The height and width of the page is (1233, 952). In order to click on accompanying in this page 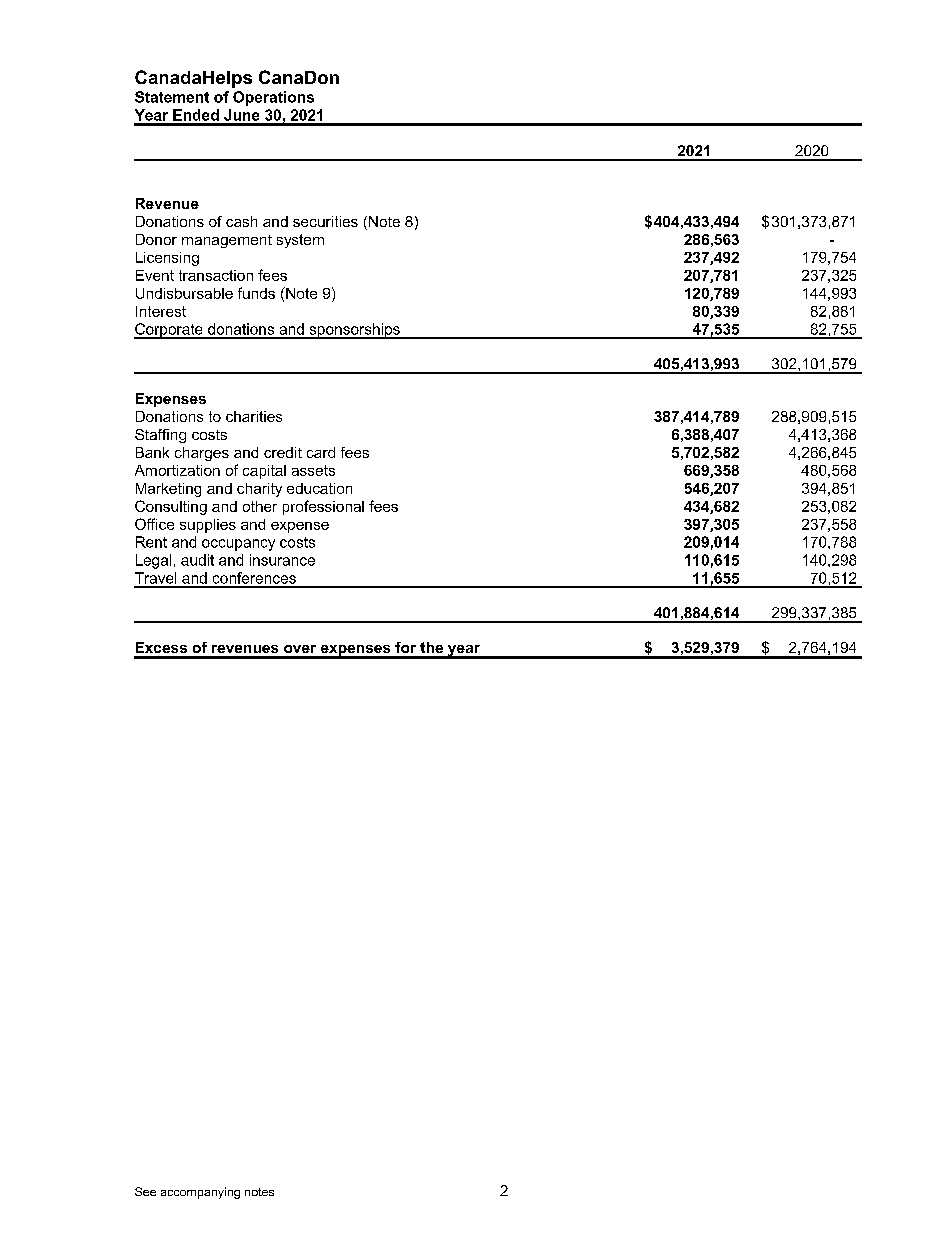, I will do `click(200, 1193)`.
